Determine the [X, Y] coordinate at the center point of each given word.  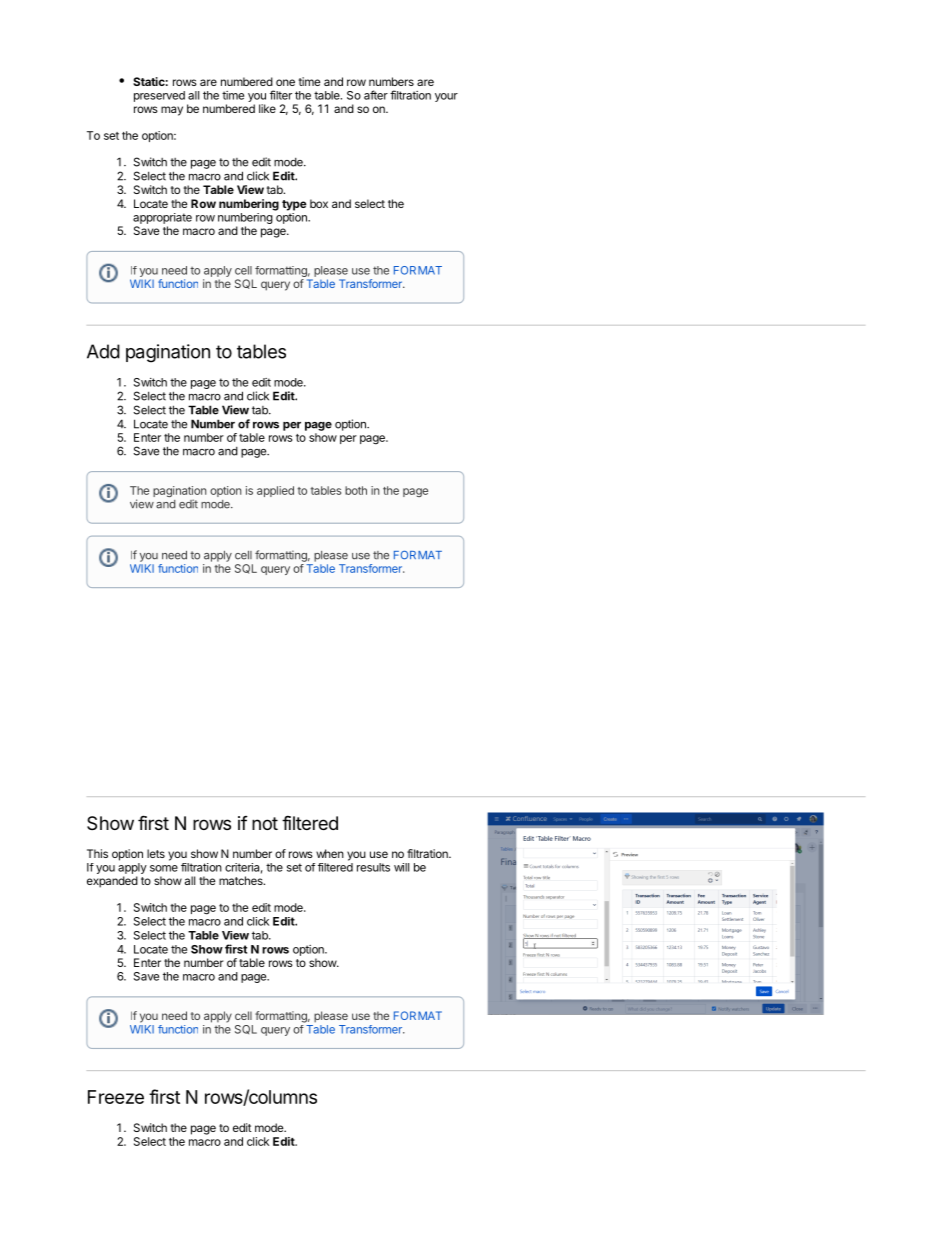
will [401, 867]
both [356, 490]
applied [275, 491]
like [267, 108]
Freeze [116, 1097]
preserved [159, 96]
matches [242, 880]
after [376, 95]
